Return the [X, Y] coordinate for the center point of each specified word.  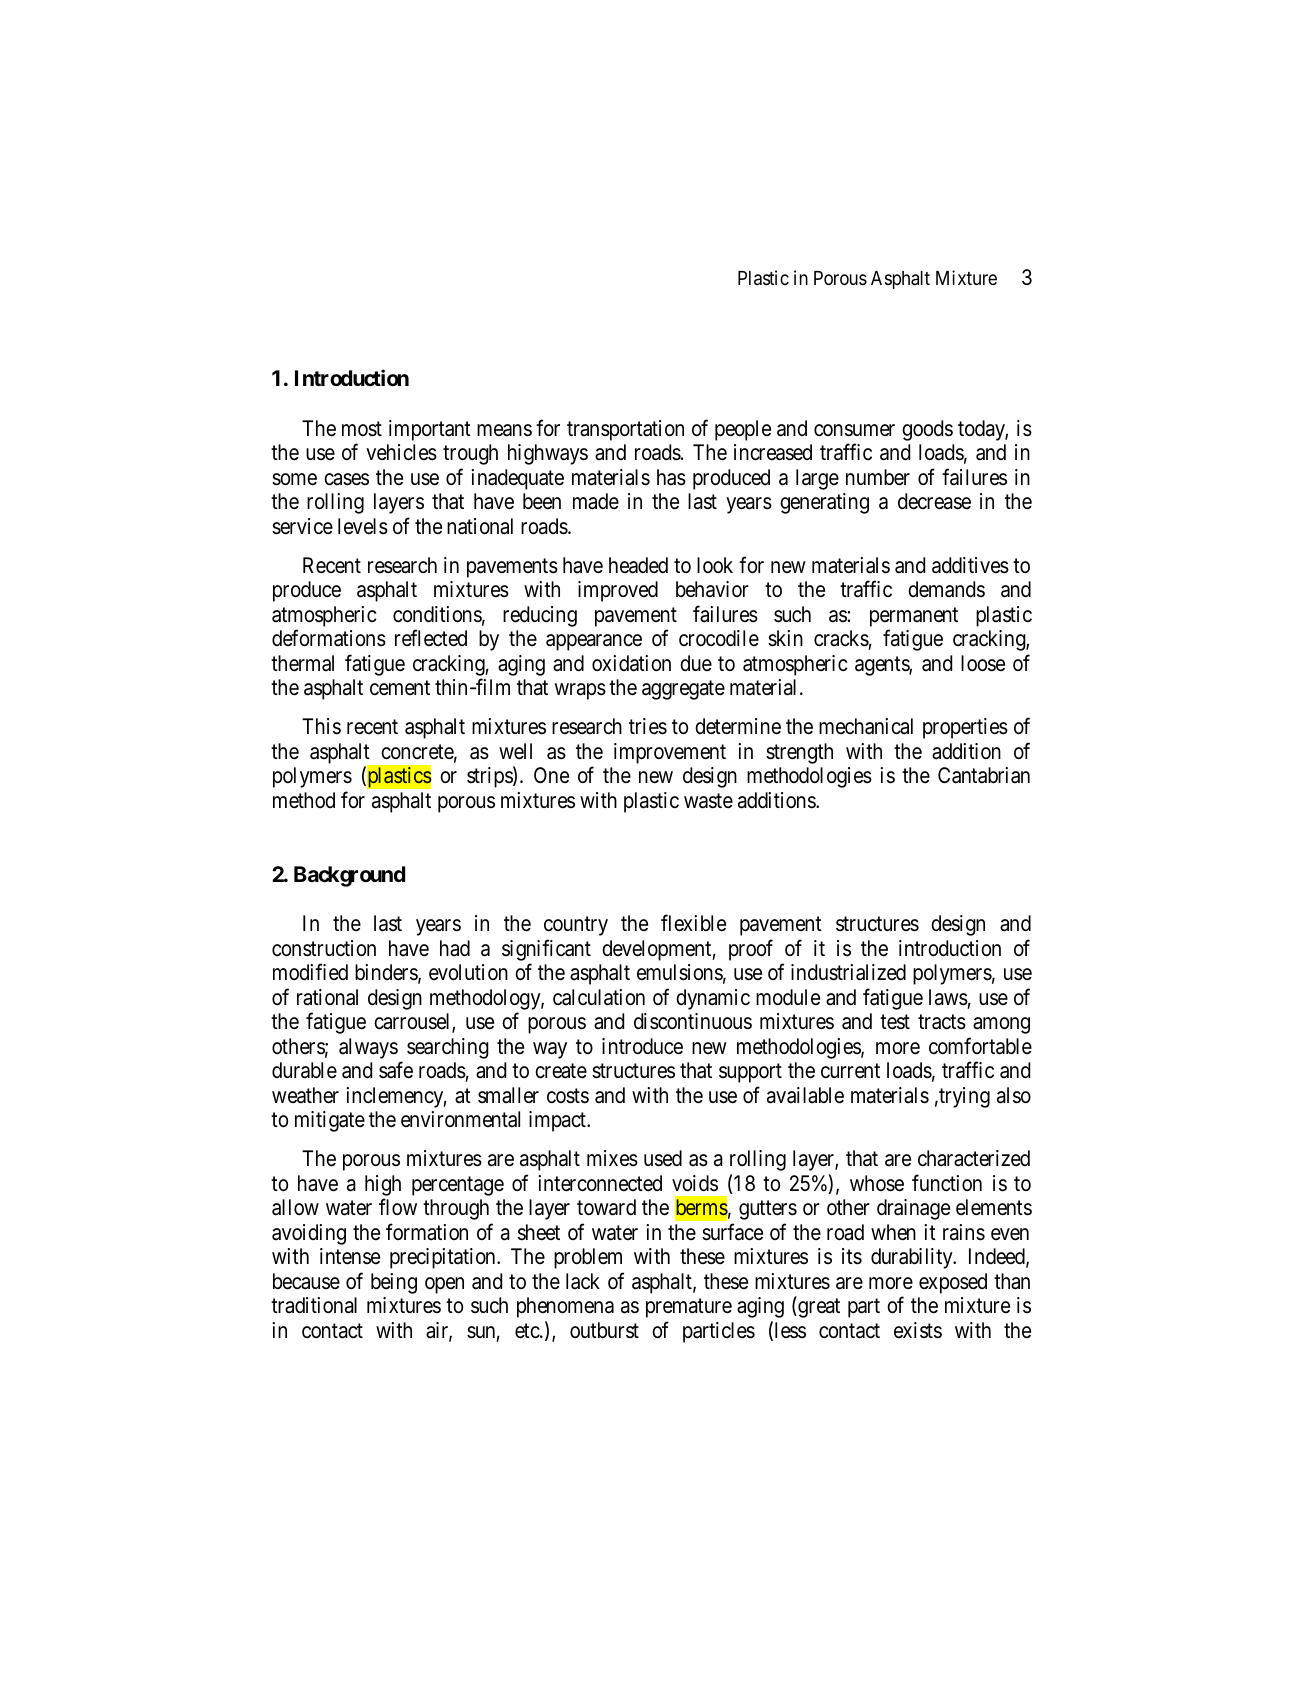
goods [927, 430]
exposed [953, 1283]
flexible [693, 923]
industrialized [848, 972]
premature [689, 1308]
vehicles [401, 452]
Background [349, 876]
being [394, 1283]
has [671, 477]
